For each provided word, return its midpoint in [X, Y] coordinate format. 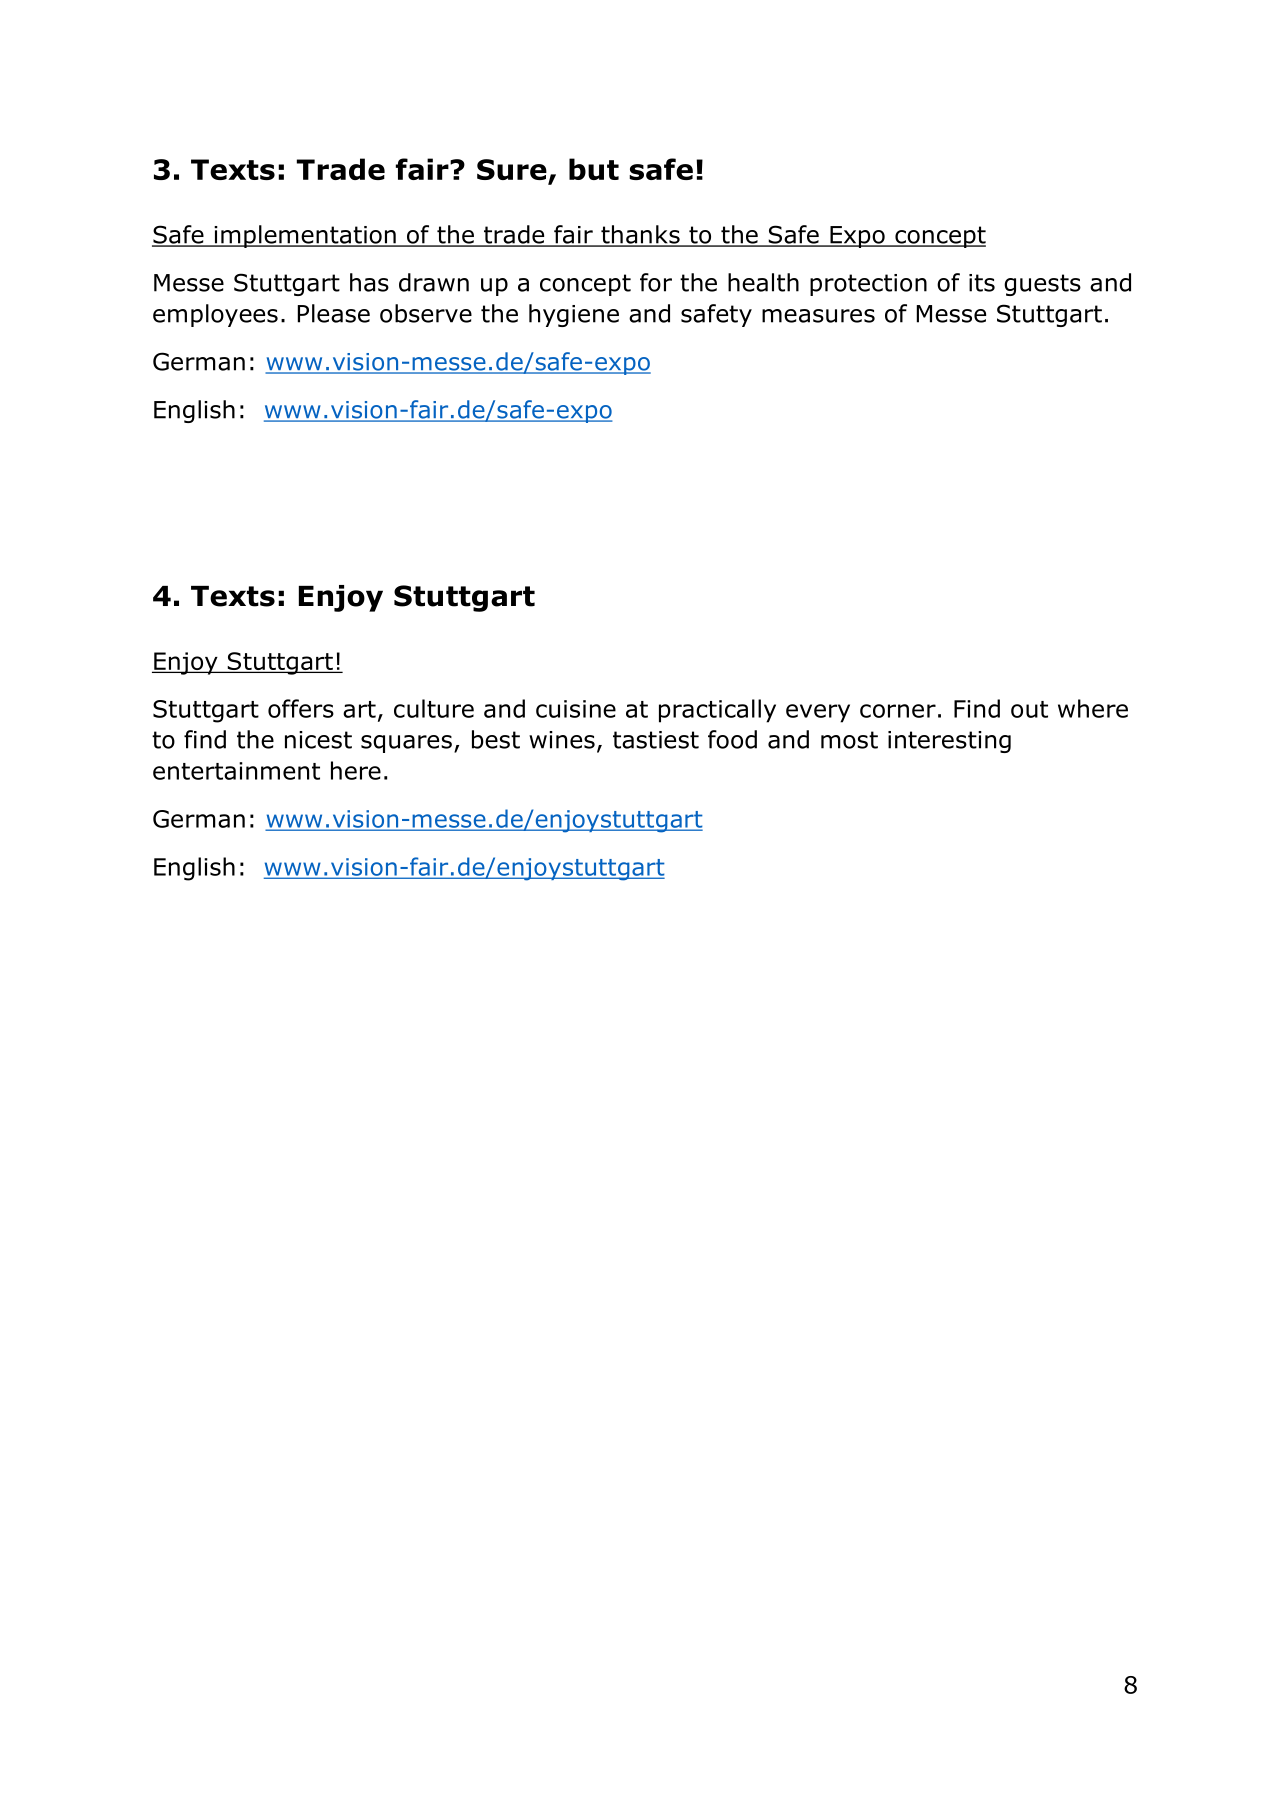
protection [868, 285]
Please [334, 313]
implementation [305, 236]
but [594, 169]
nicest [318, 740]
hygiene [574, 315]
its [982, 283]
